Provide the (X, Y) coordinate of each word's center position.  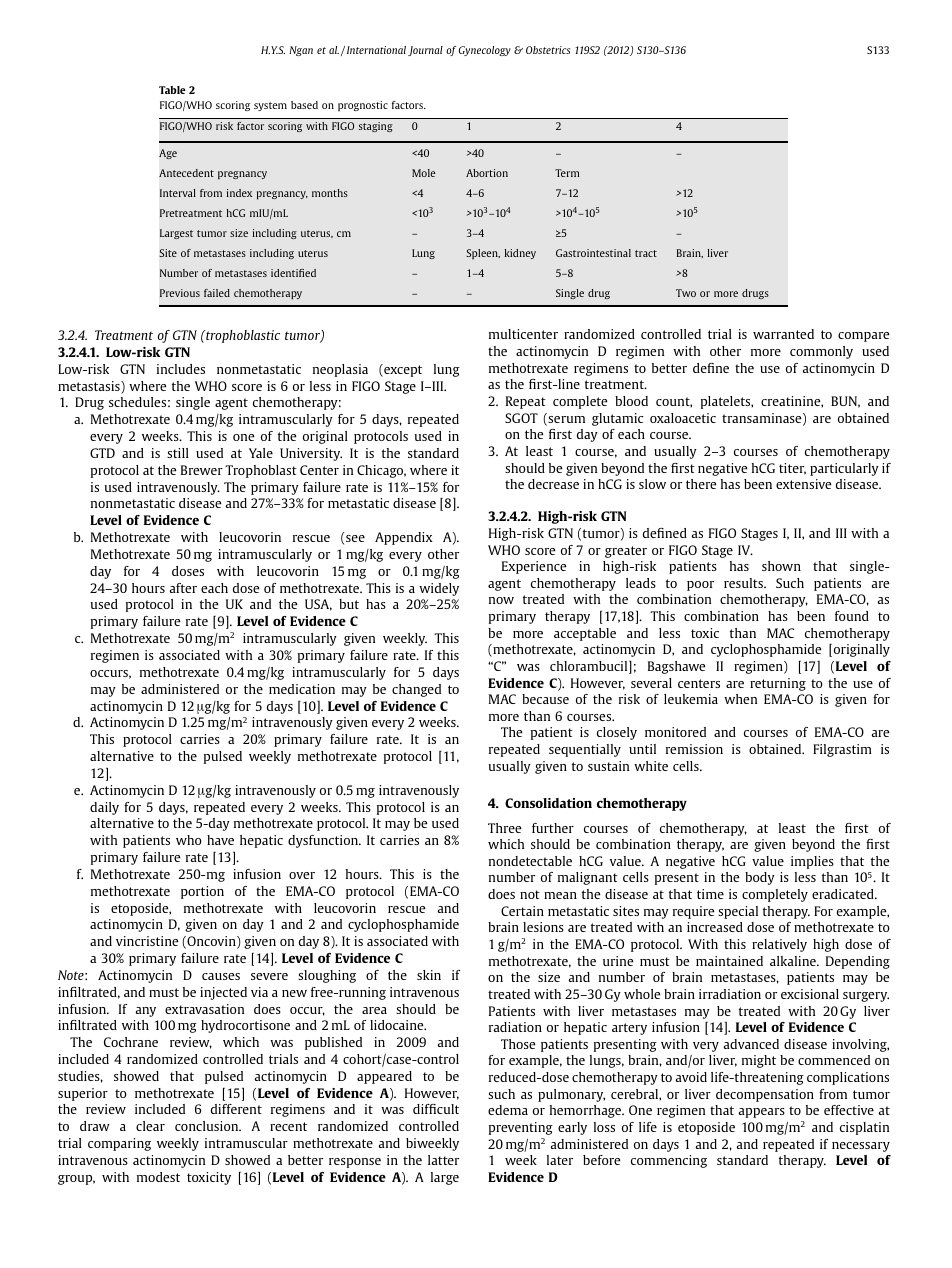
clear (150, 1126)
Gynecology (485, 51)
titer (792, 469)
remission (694, 749)
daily (104, 808)
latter (443, 1160)
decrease (553, 484)
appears (761, 1113)
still (178, 453)
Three (504, 828)
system (270, 106)
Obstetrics (548, 50)
